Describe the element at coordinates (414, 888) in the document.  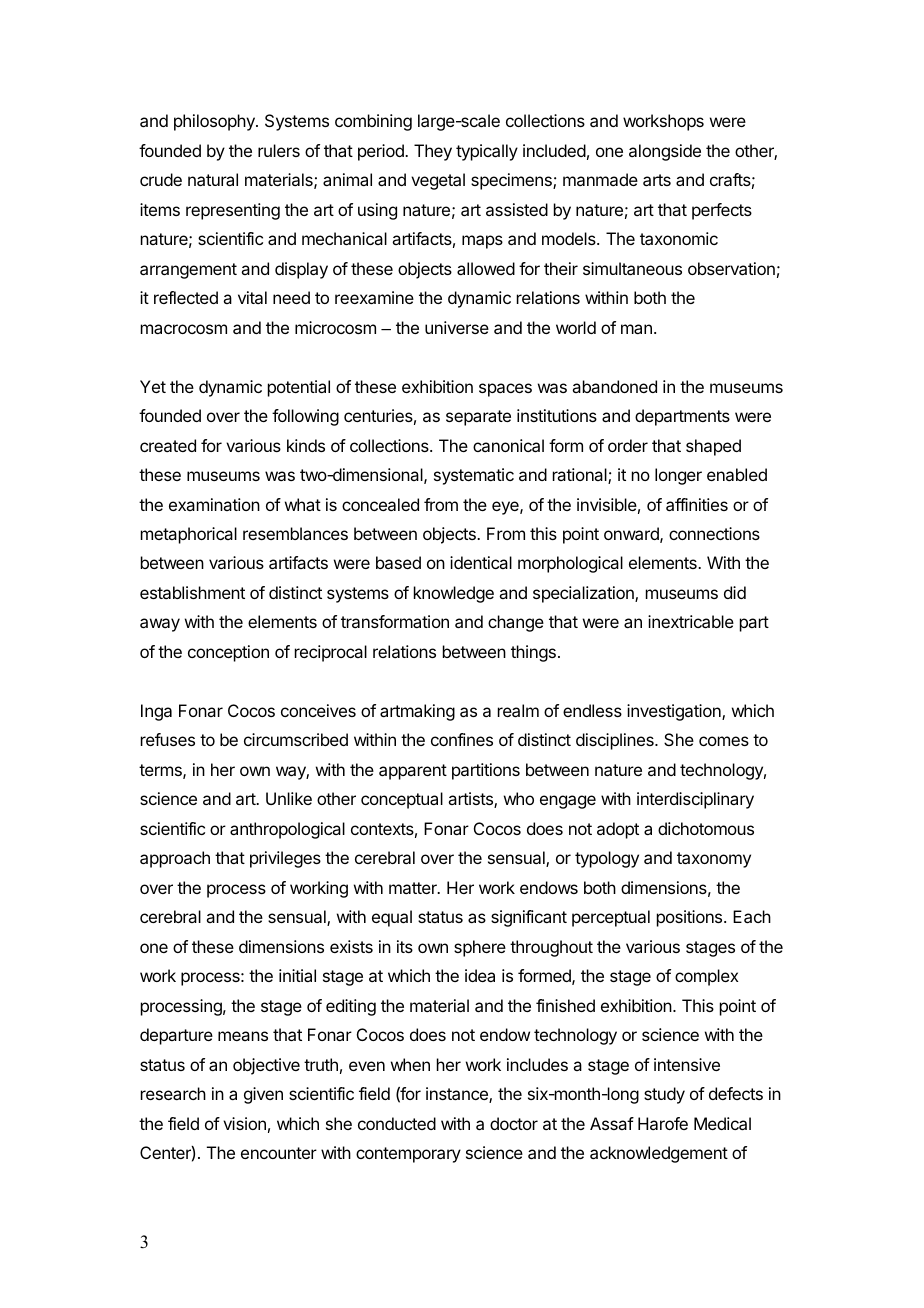
I see `matter` at that location.
